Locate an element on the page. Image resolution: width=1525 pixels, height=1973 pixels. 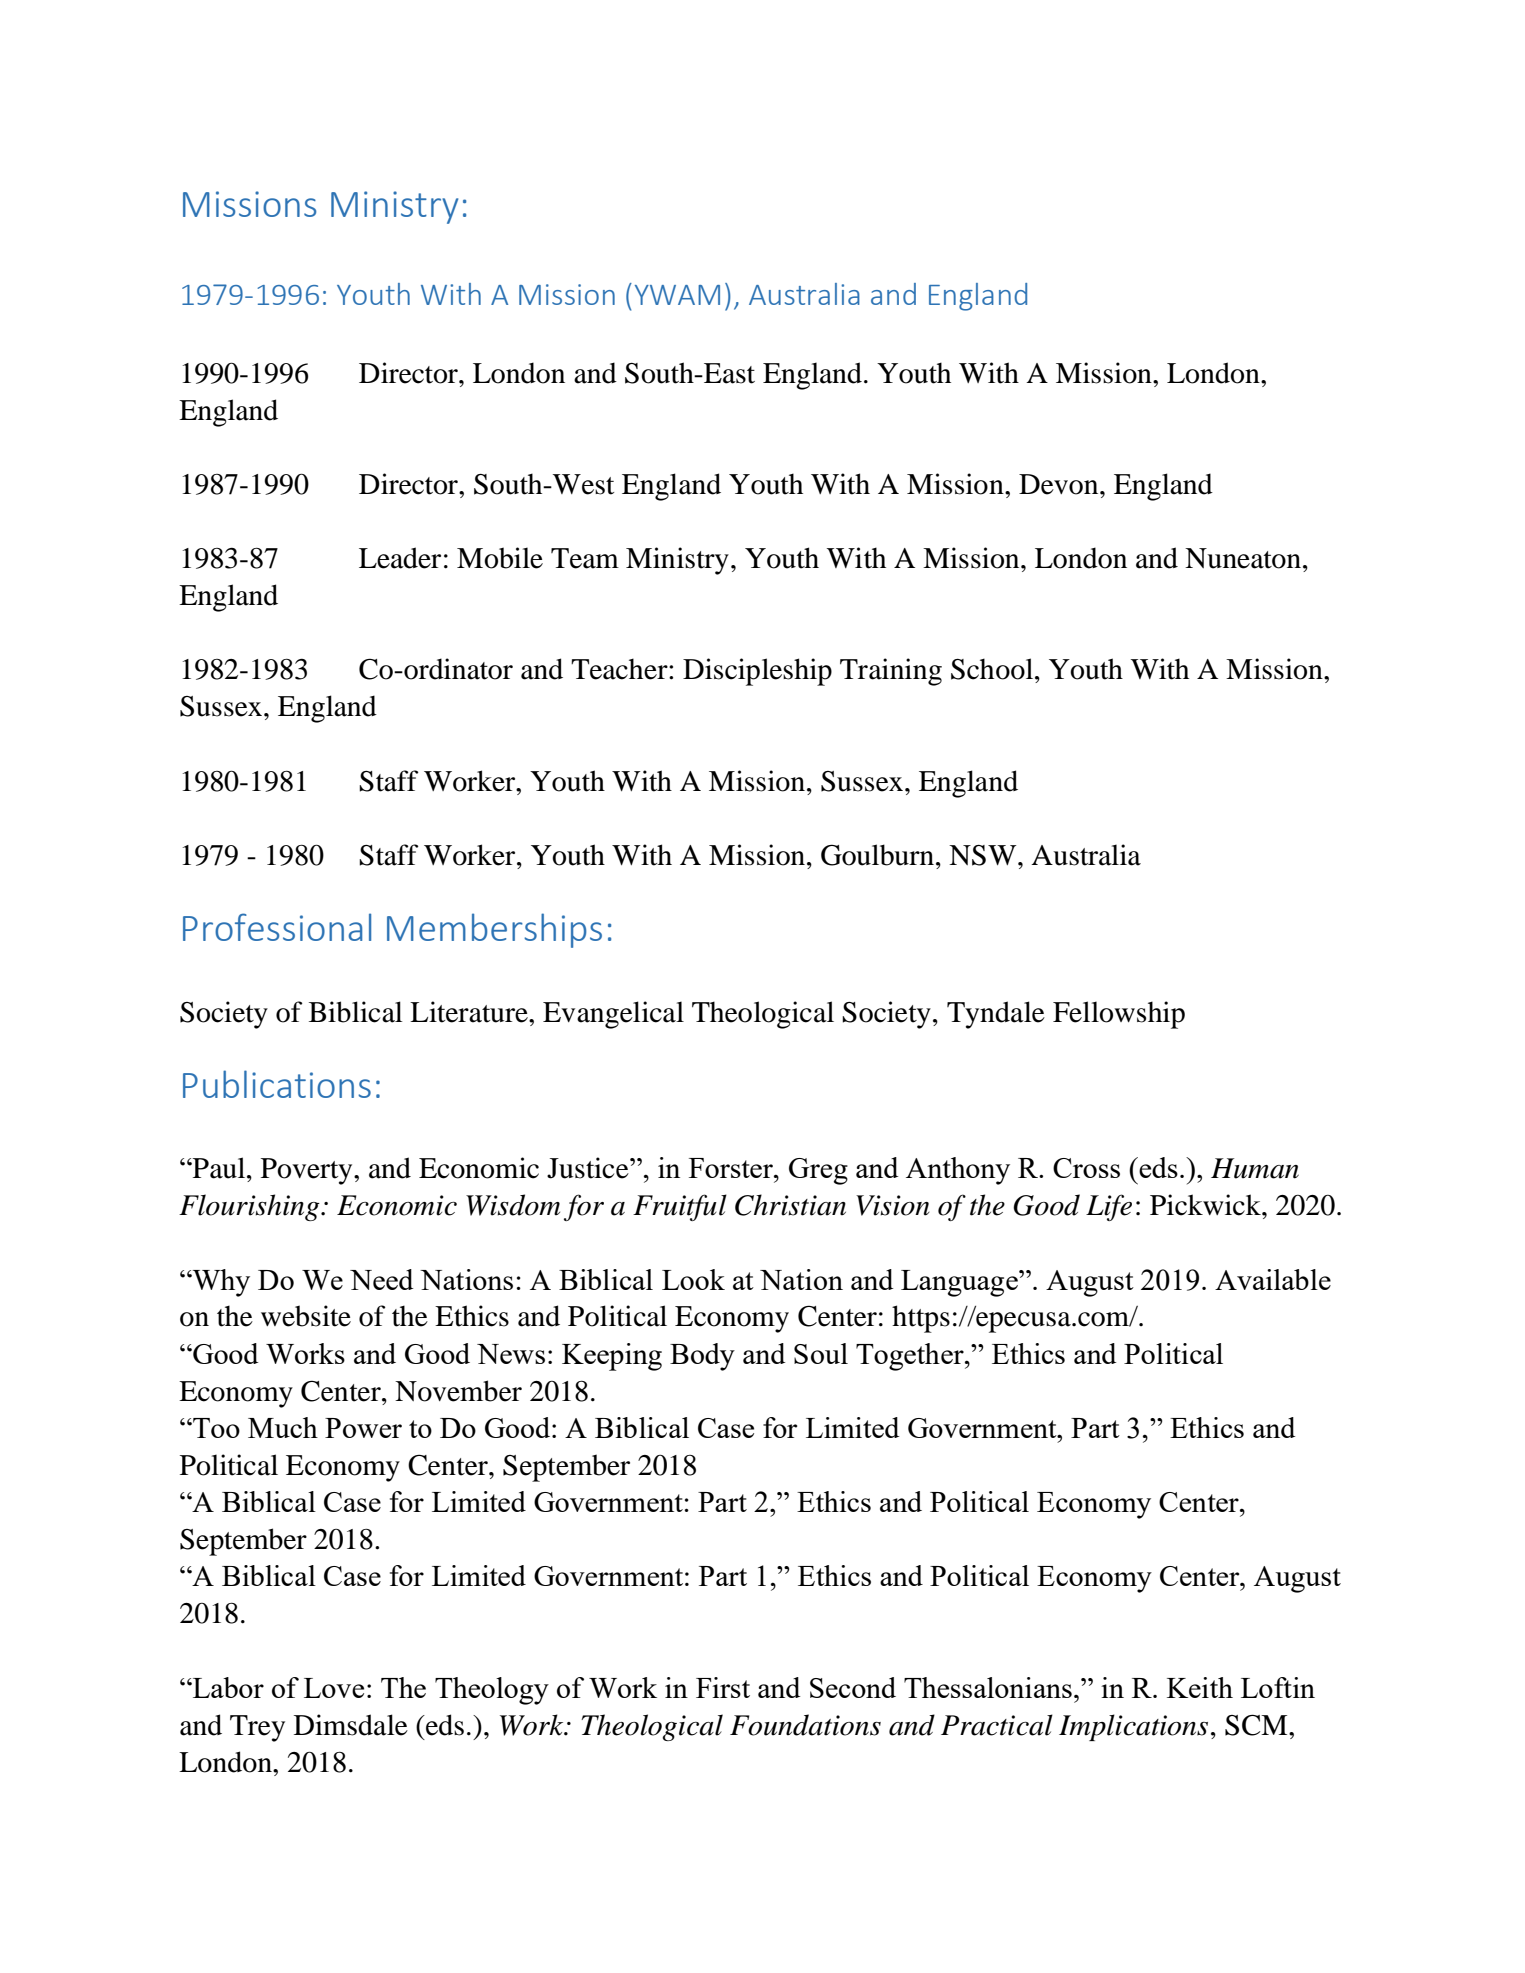
Team is located at coordinates (585, 558).
